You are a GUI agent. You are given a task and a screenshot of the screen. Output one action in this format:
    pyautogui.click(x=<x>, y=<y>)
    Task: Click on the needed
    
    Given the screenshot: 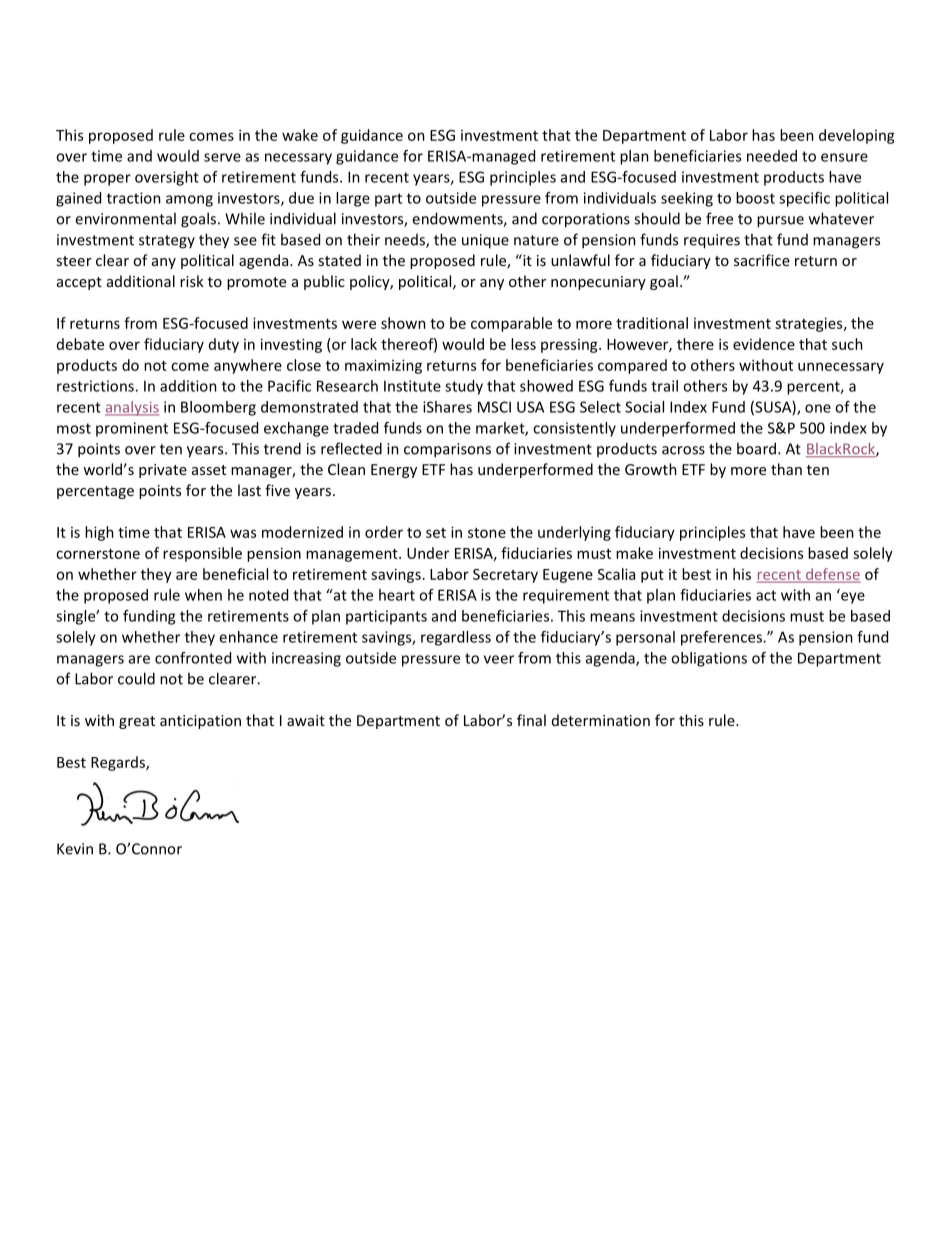 What is the action you would take?
    pyautogui.click(x=772, y=156)
